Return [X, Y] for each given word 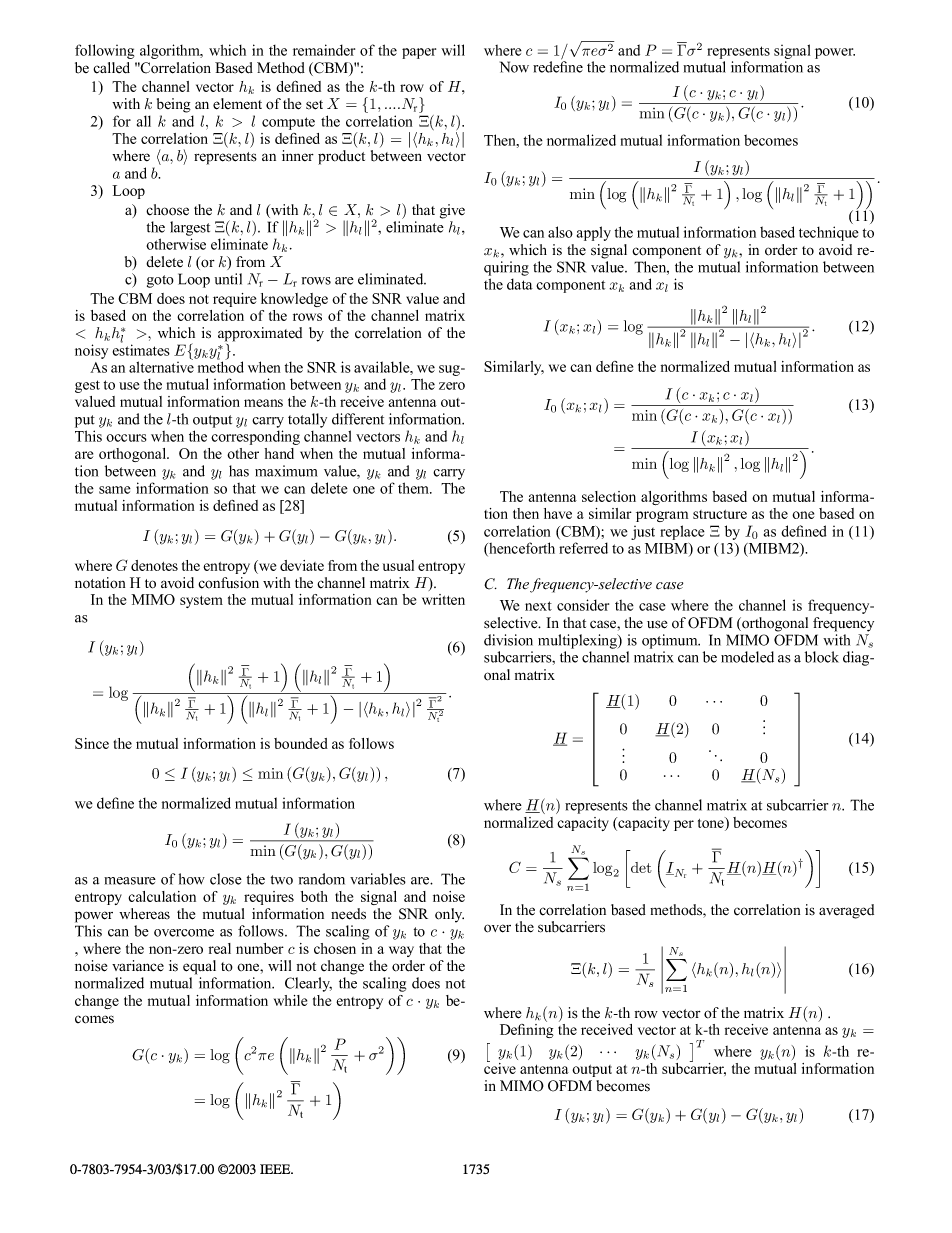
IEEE [276, 1169]
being [174, 105]
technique [829, 233]
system [201, 602]
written [443, 599]
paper [419, 53]
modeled [747, 657]
